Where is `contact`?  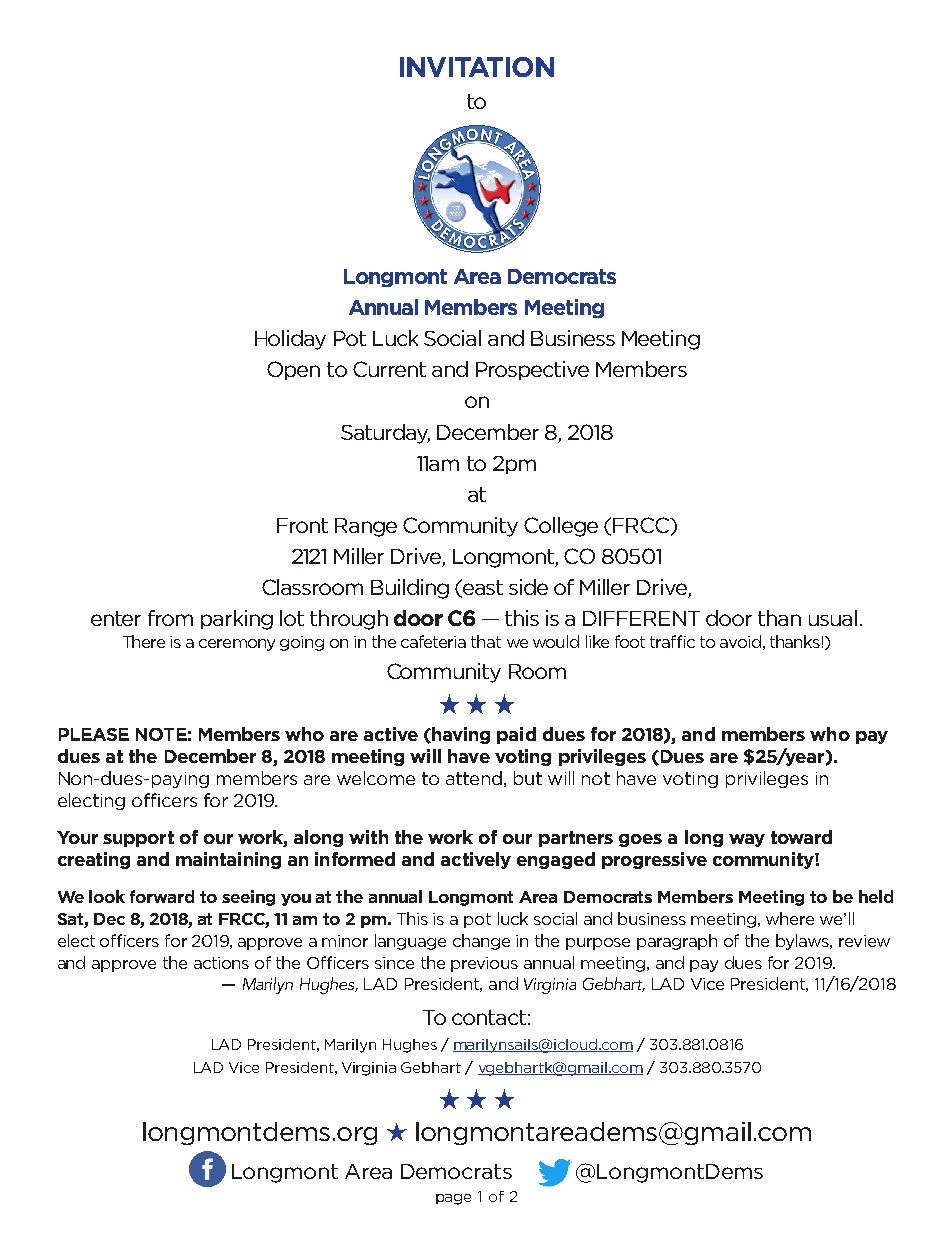
contact is located at coordinates (489, 1017).
